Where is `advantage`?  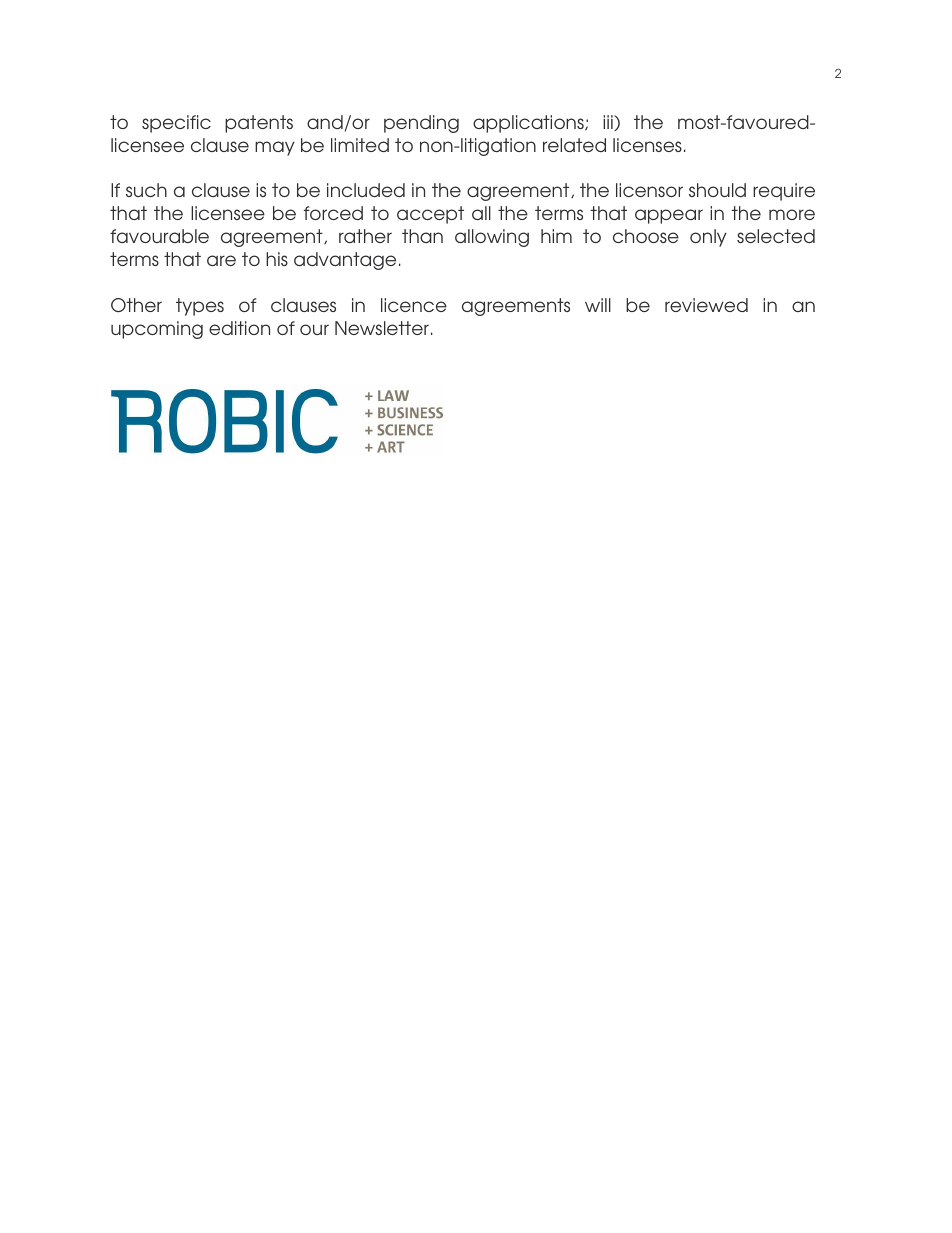 advantage is located at coordinates (345, 261).
